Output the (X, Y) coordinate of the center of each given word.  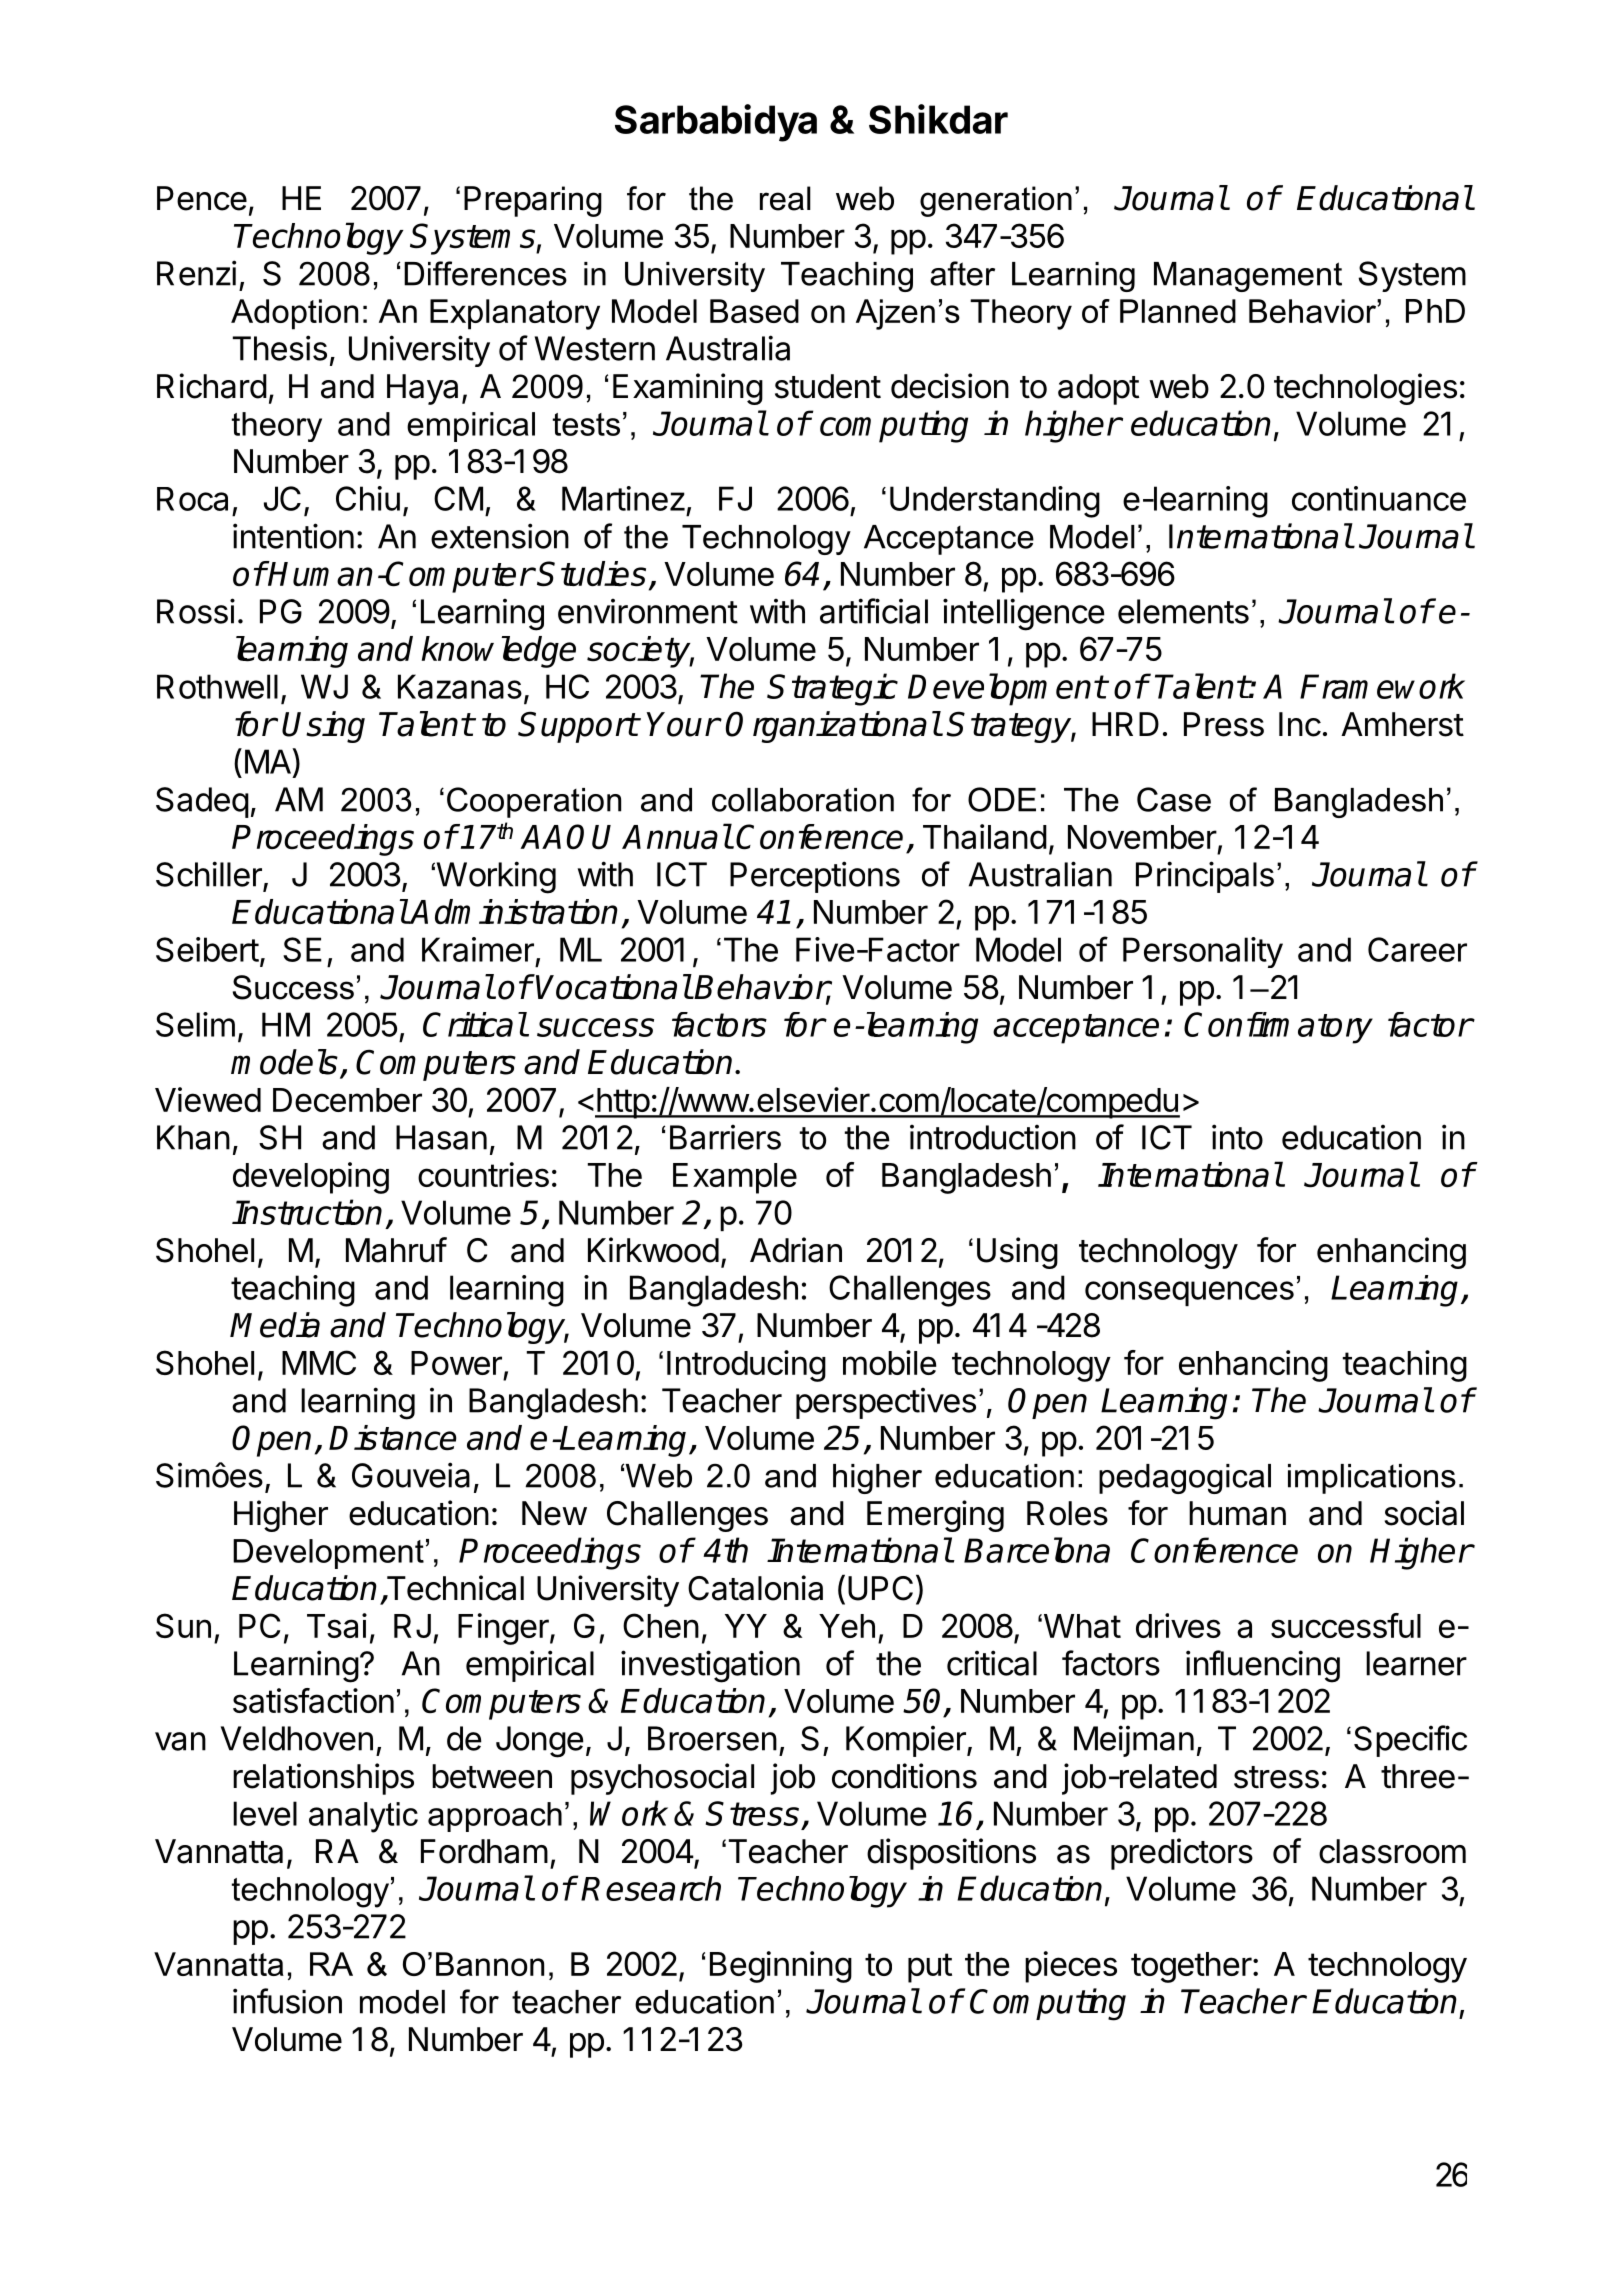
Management (1248, 277)
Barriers (725, 1137)
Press (1224, 724)
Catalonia (755, 1588)
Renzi (196, 273)
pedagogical (1185, 1479)
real (785, 198)
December (347, 1100)
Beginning (781, 1967)
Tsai (337, 1625)
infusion (287, 2001)
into (1237, 1137)
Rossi (196, 611)
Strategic (832, 689)
